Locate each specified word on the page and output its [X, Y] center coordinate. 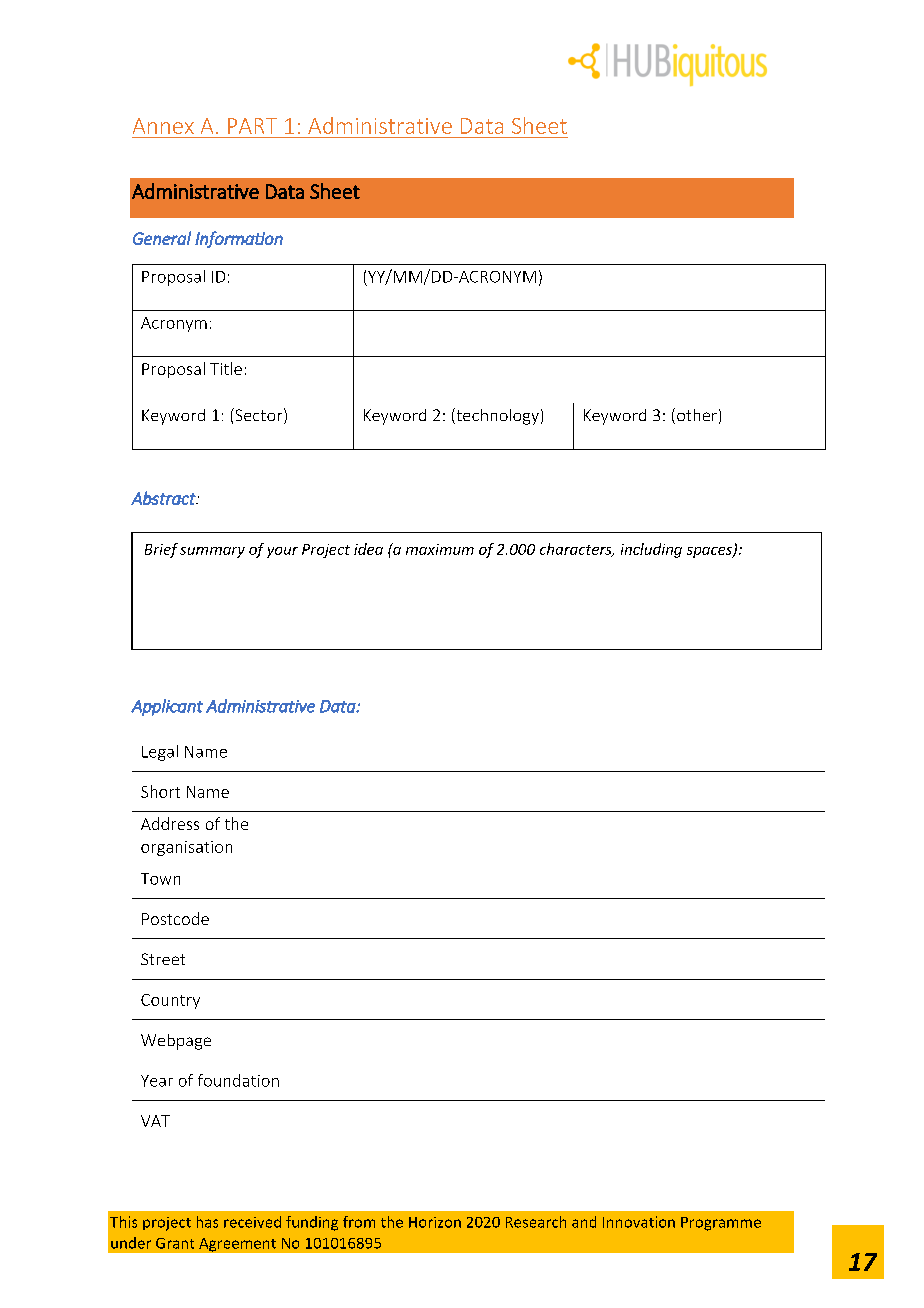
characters [577, 550]
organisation [186, 848]
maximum [440, 549]
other [697, 415]
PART [252, 126]
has [207, 1222]
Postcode [175, 918]
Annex [163, 126]
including [651, 550]
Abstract [164, 498]
